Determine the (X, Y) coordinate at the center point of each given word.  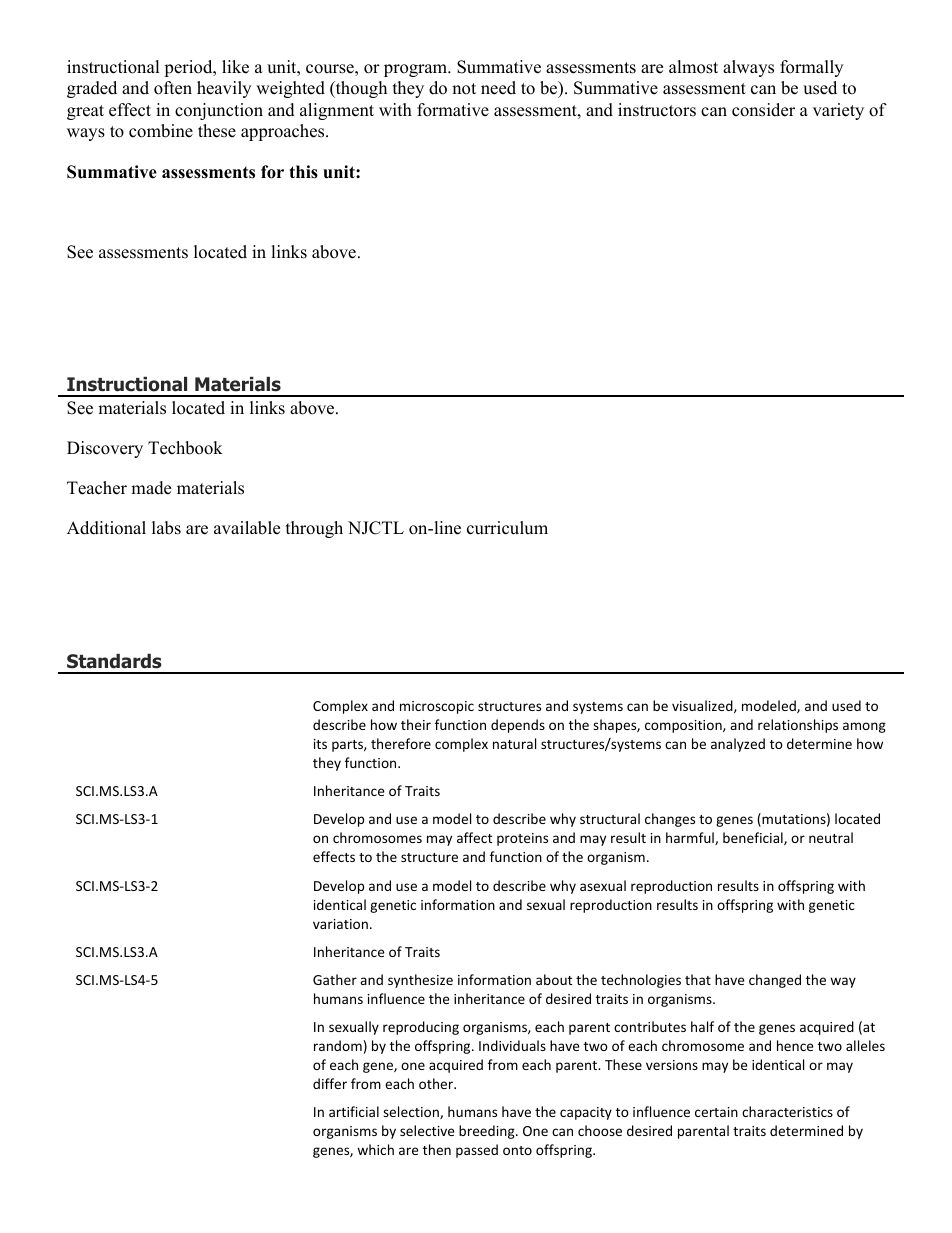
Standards (114, 661)
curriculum (507, 528)
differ (330, 1083)
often (173, 88)
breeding (488, 1132)
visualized (703, 706)
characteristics (787, 1111)
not (464, 89)
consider (763, 110)
